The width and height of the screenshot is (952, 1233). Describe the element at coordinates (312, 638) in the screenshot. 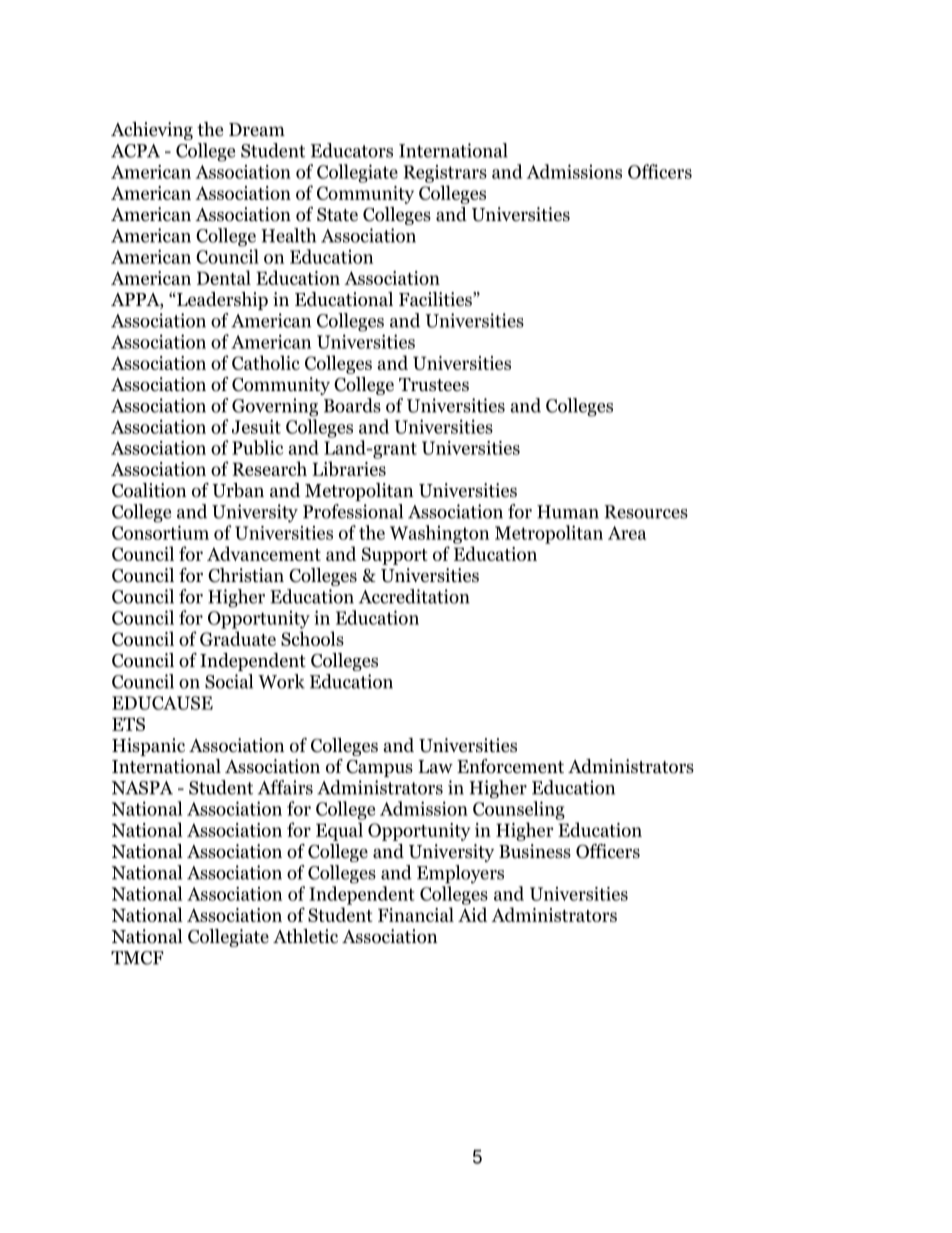

I see `Schools` at that location.
